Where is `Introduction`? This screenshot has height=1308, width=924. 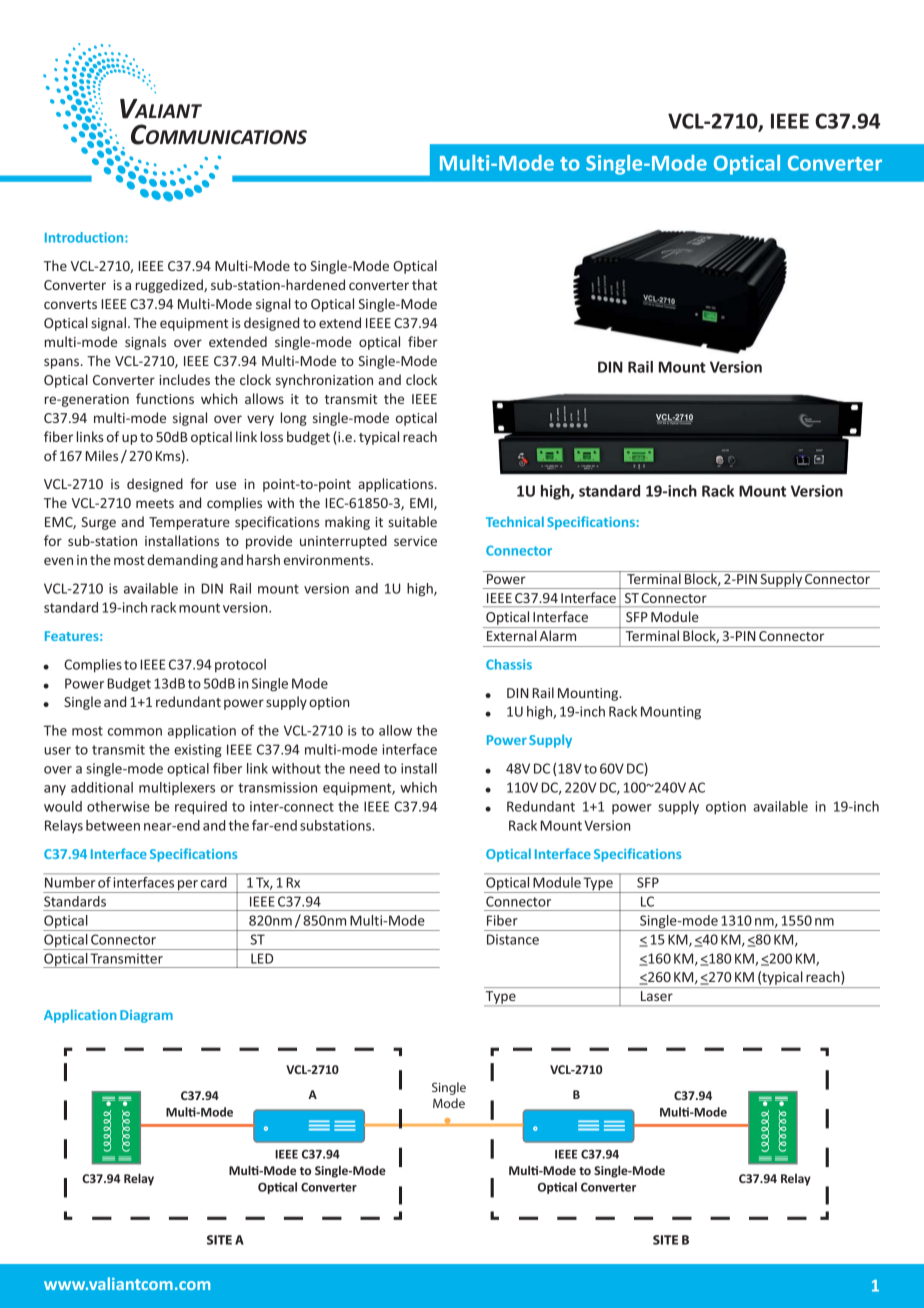 Introduction is located at coordinates (85, 237).
